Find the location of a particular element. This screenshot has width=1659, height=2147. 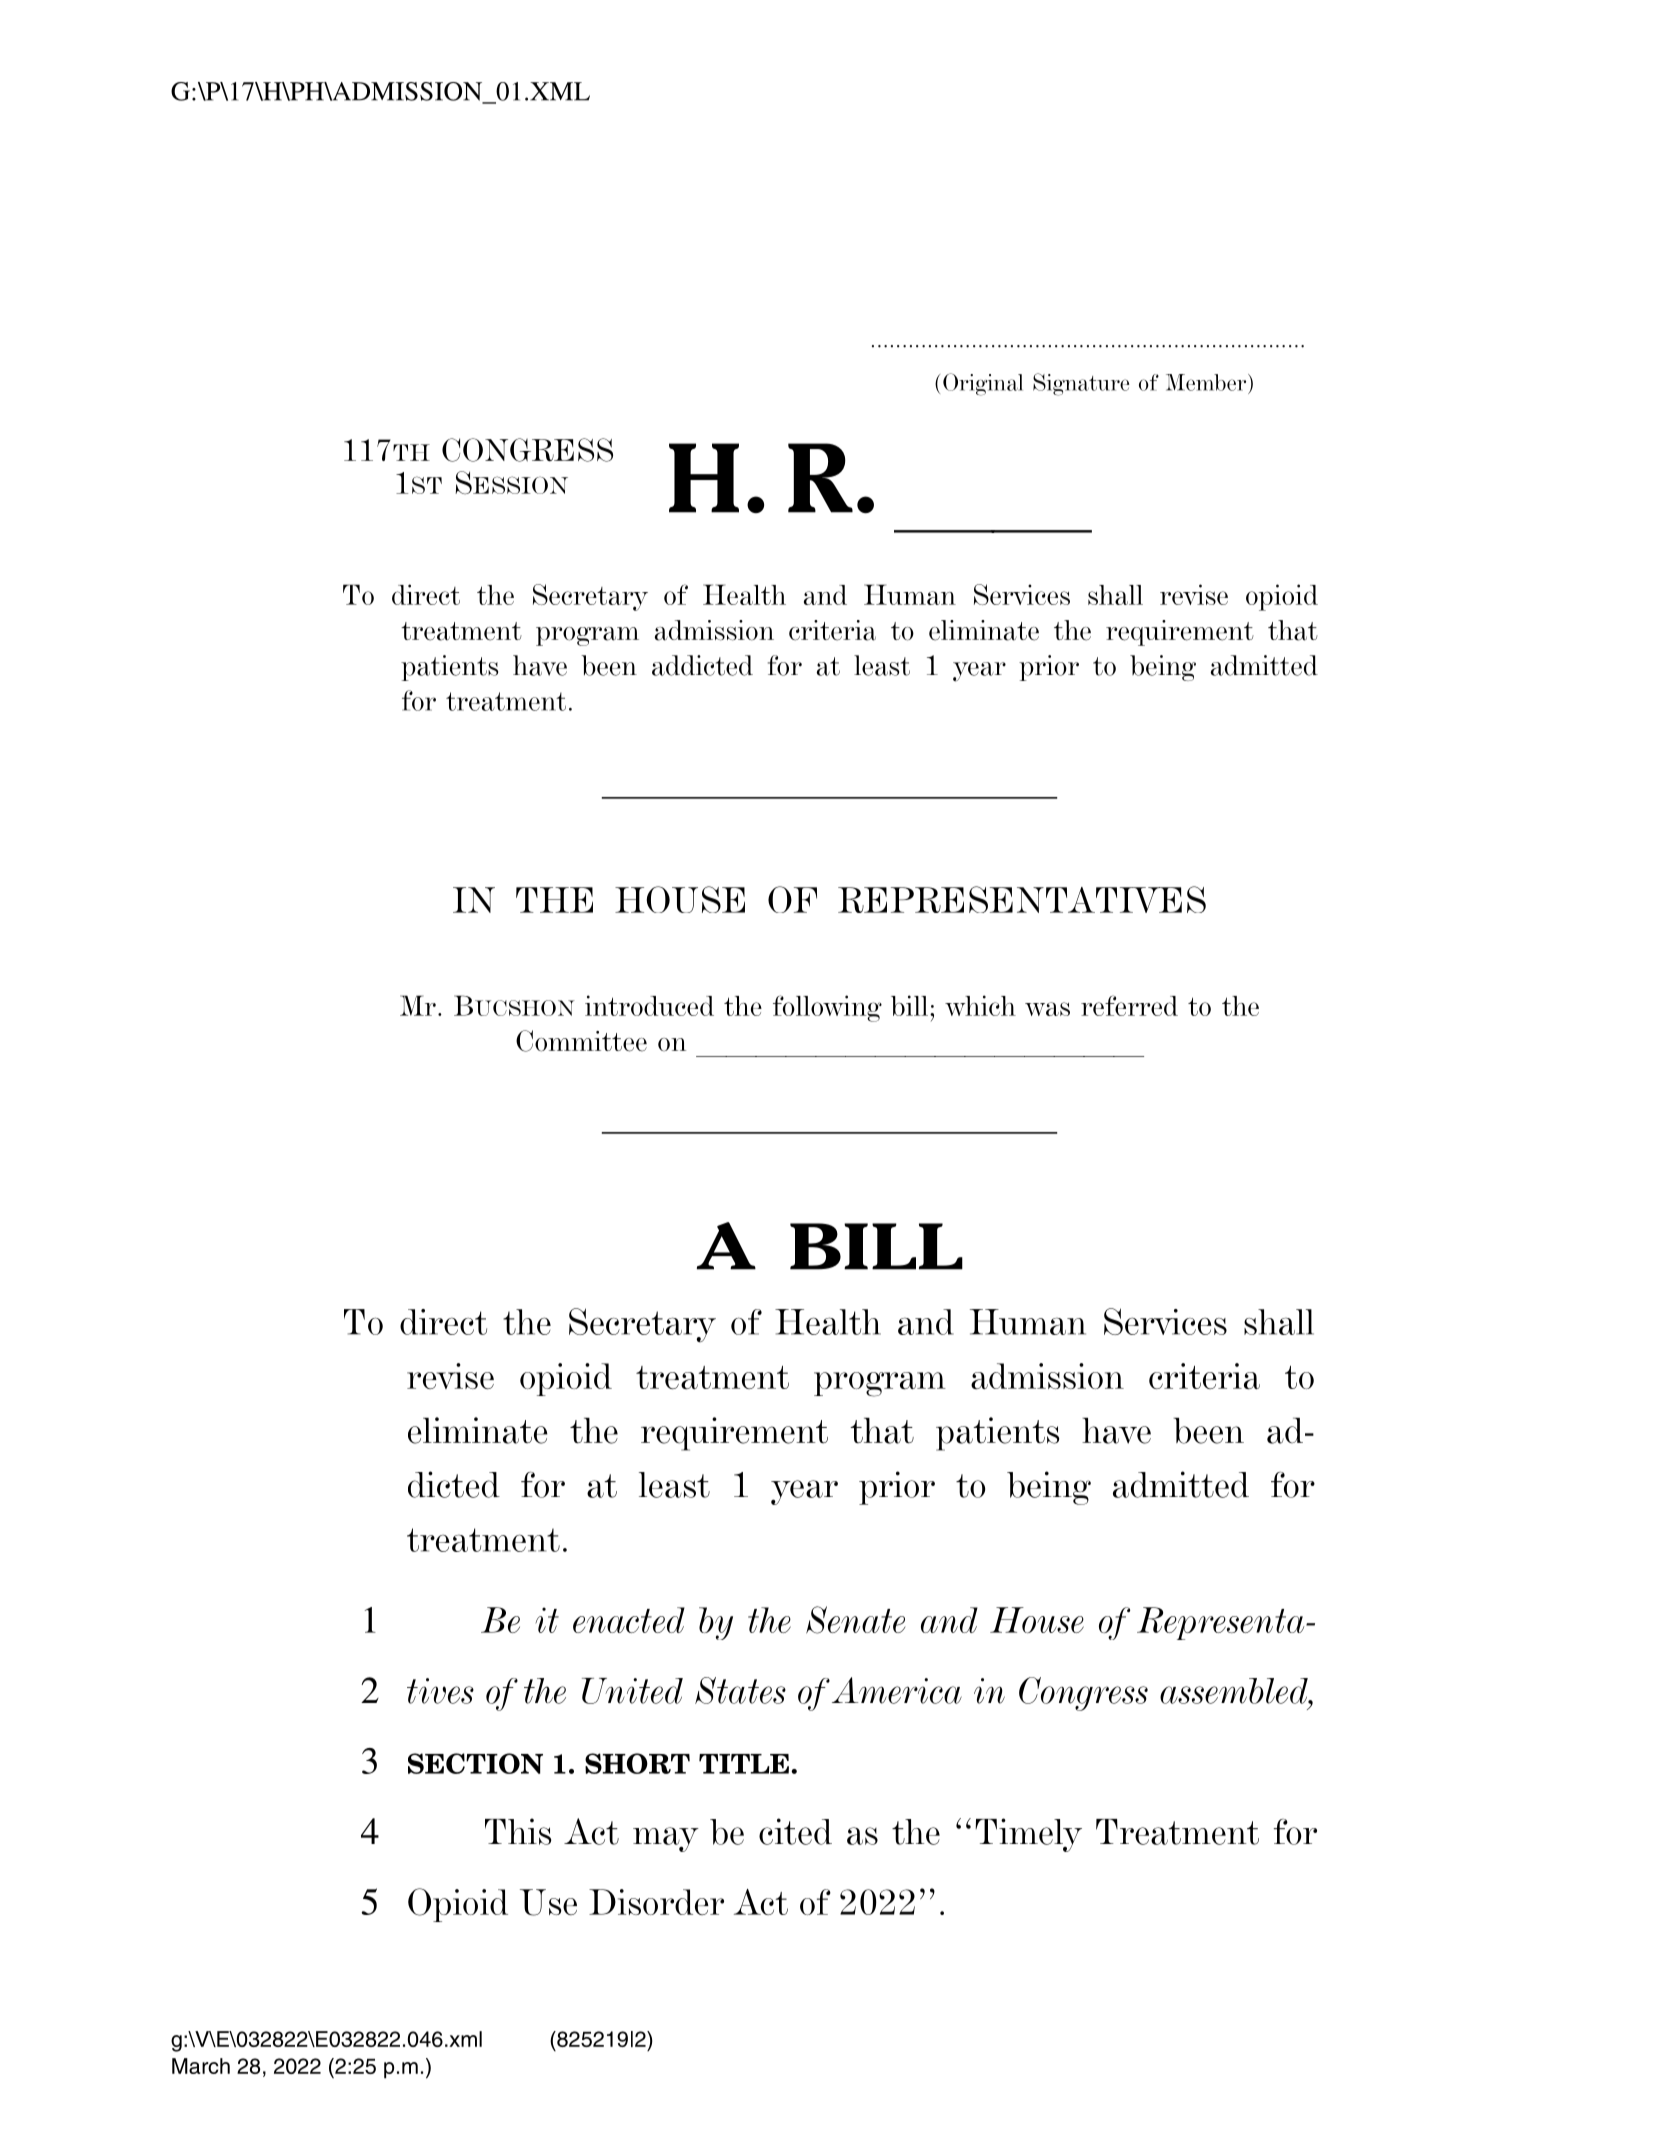

enacted is located at coordinates (629, 1620).
